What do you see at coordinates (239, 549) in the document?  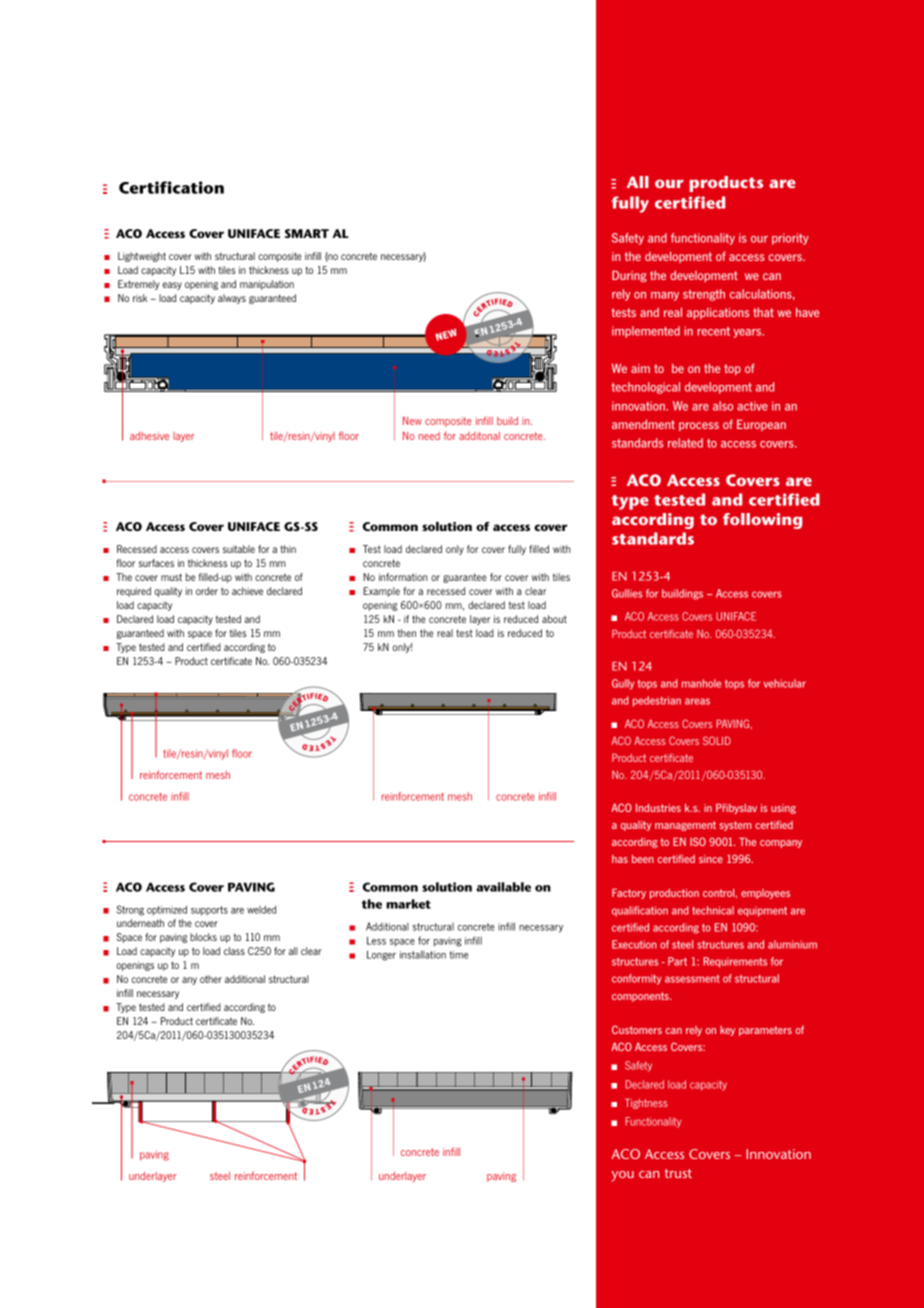 I see `suitable` at bounding box center [239, 549].
